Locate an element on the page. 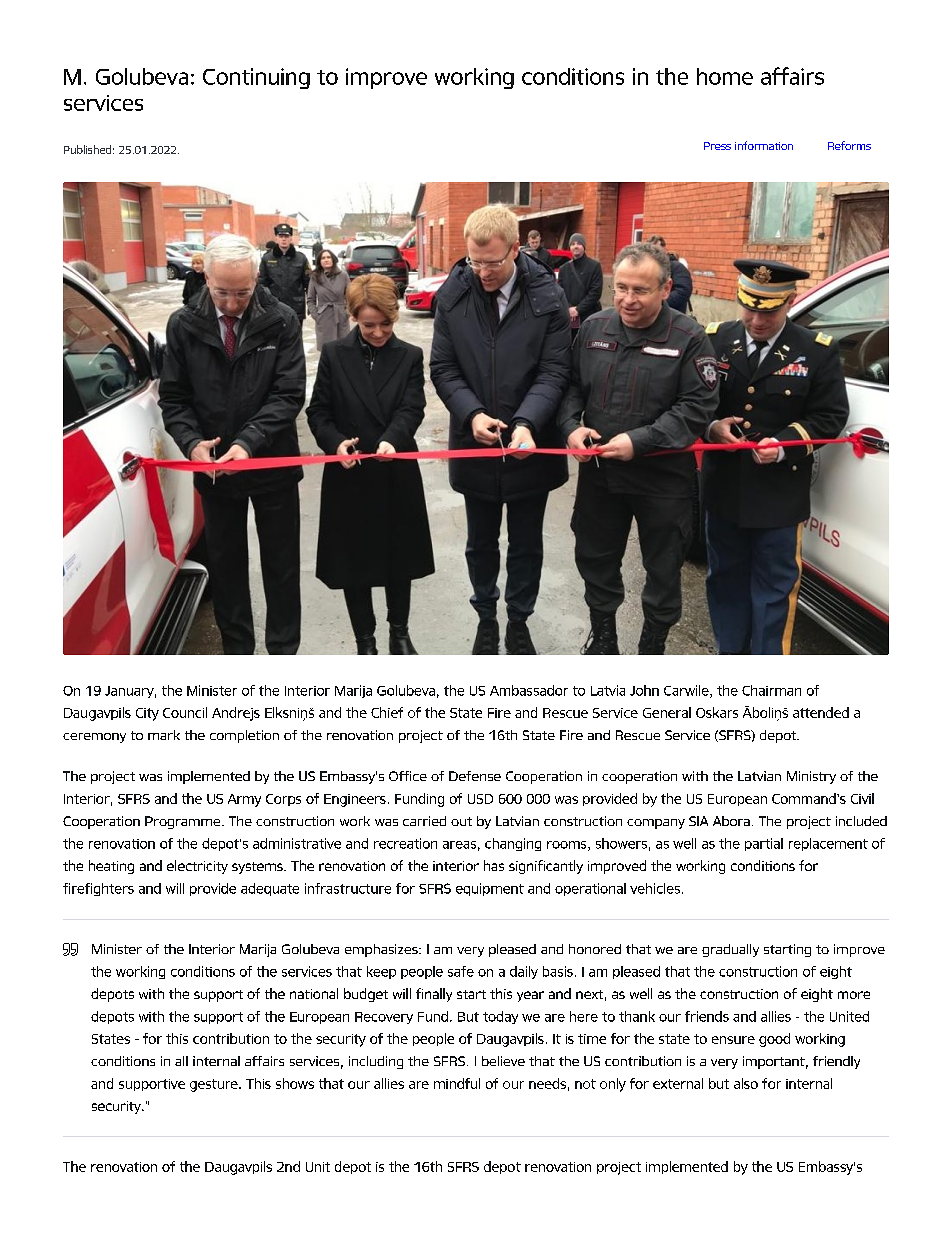 The width and height of the document is (952, 1233). Defense is located at coordinates (475, 776).
